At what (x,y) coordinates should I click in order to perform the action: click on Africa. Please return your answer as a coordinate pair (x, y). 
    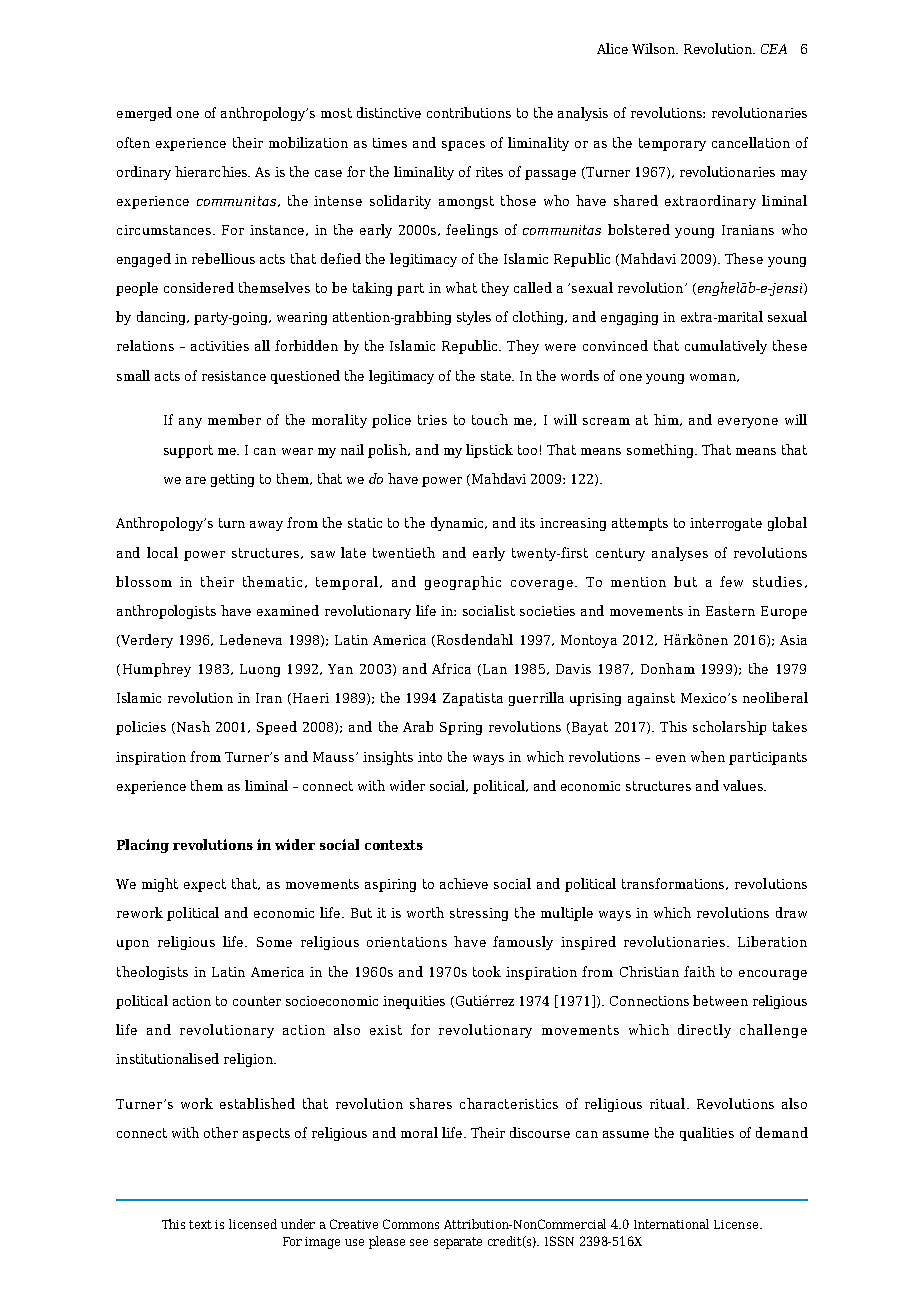
    Looking at the image, I should click on (451, 668).
